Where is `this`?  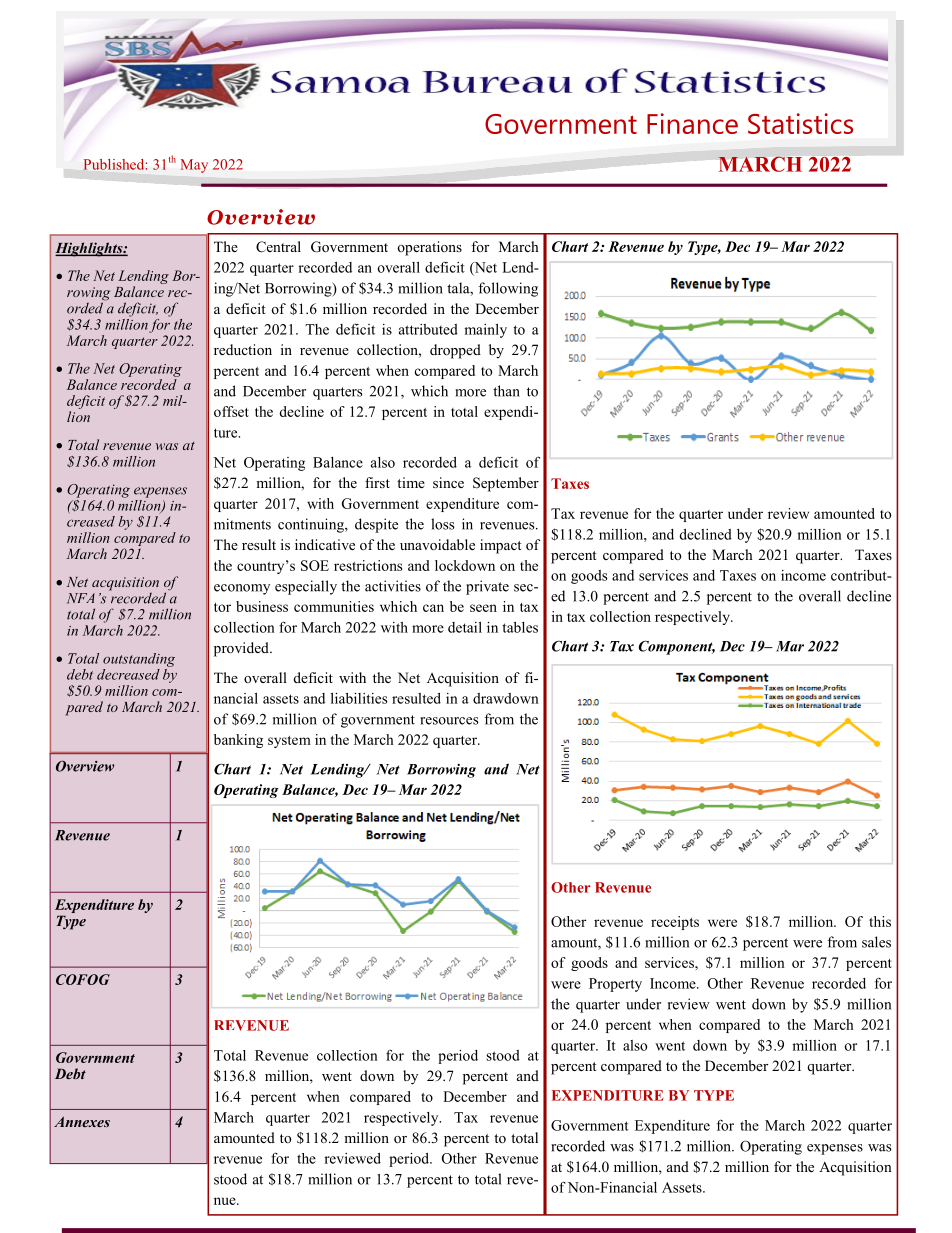 this is located at coordinates (880, 921).
